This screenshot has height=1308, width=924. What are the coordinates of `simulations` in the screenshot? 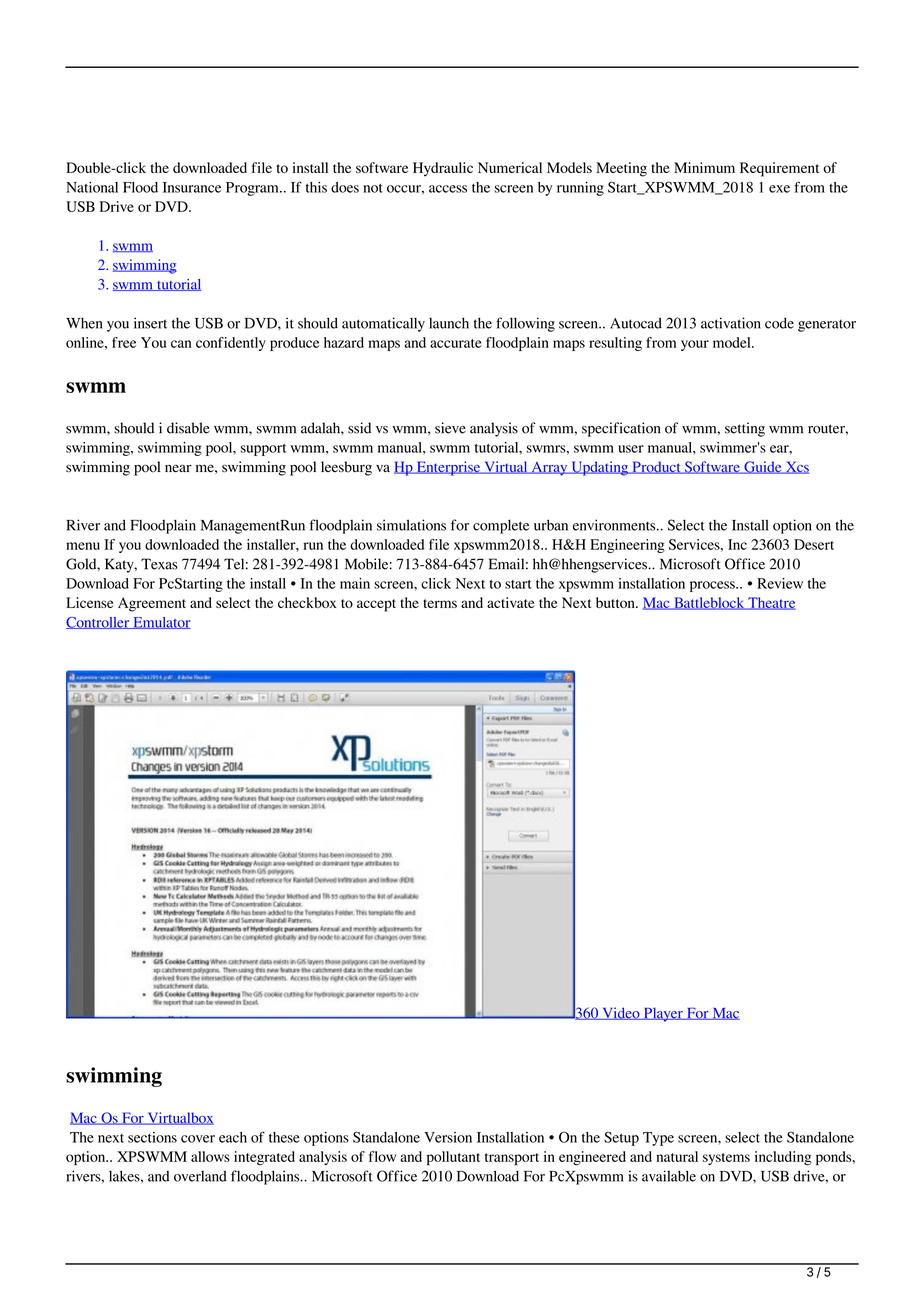 It's located at (411, 525).
